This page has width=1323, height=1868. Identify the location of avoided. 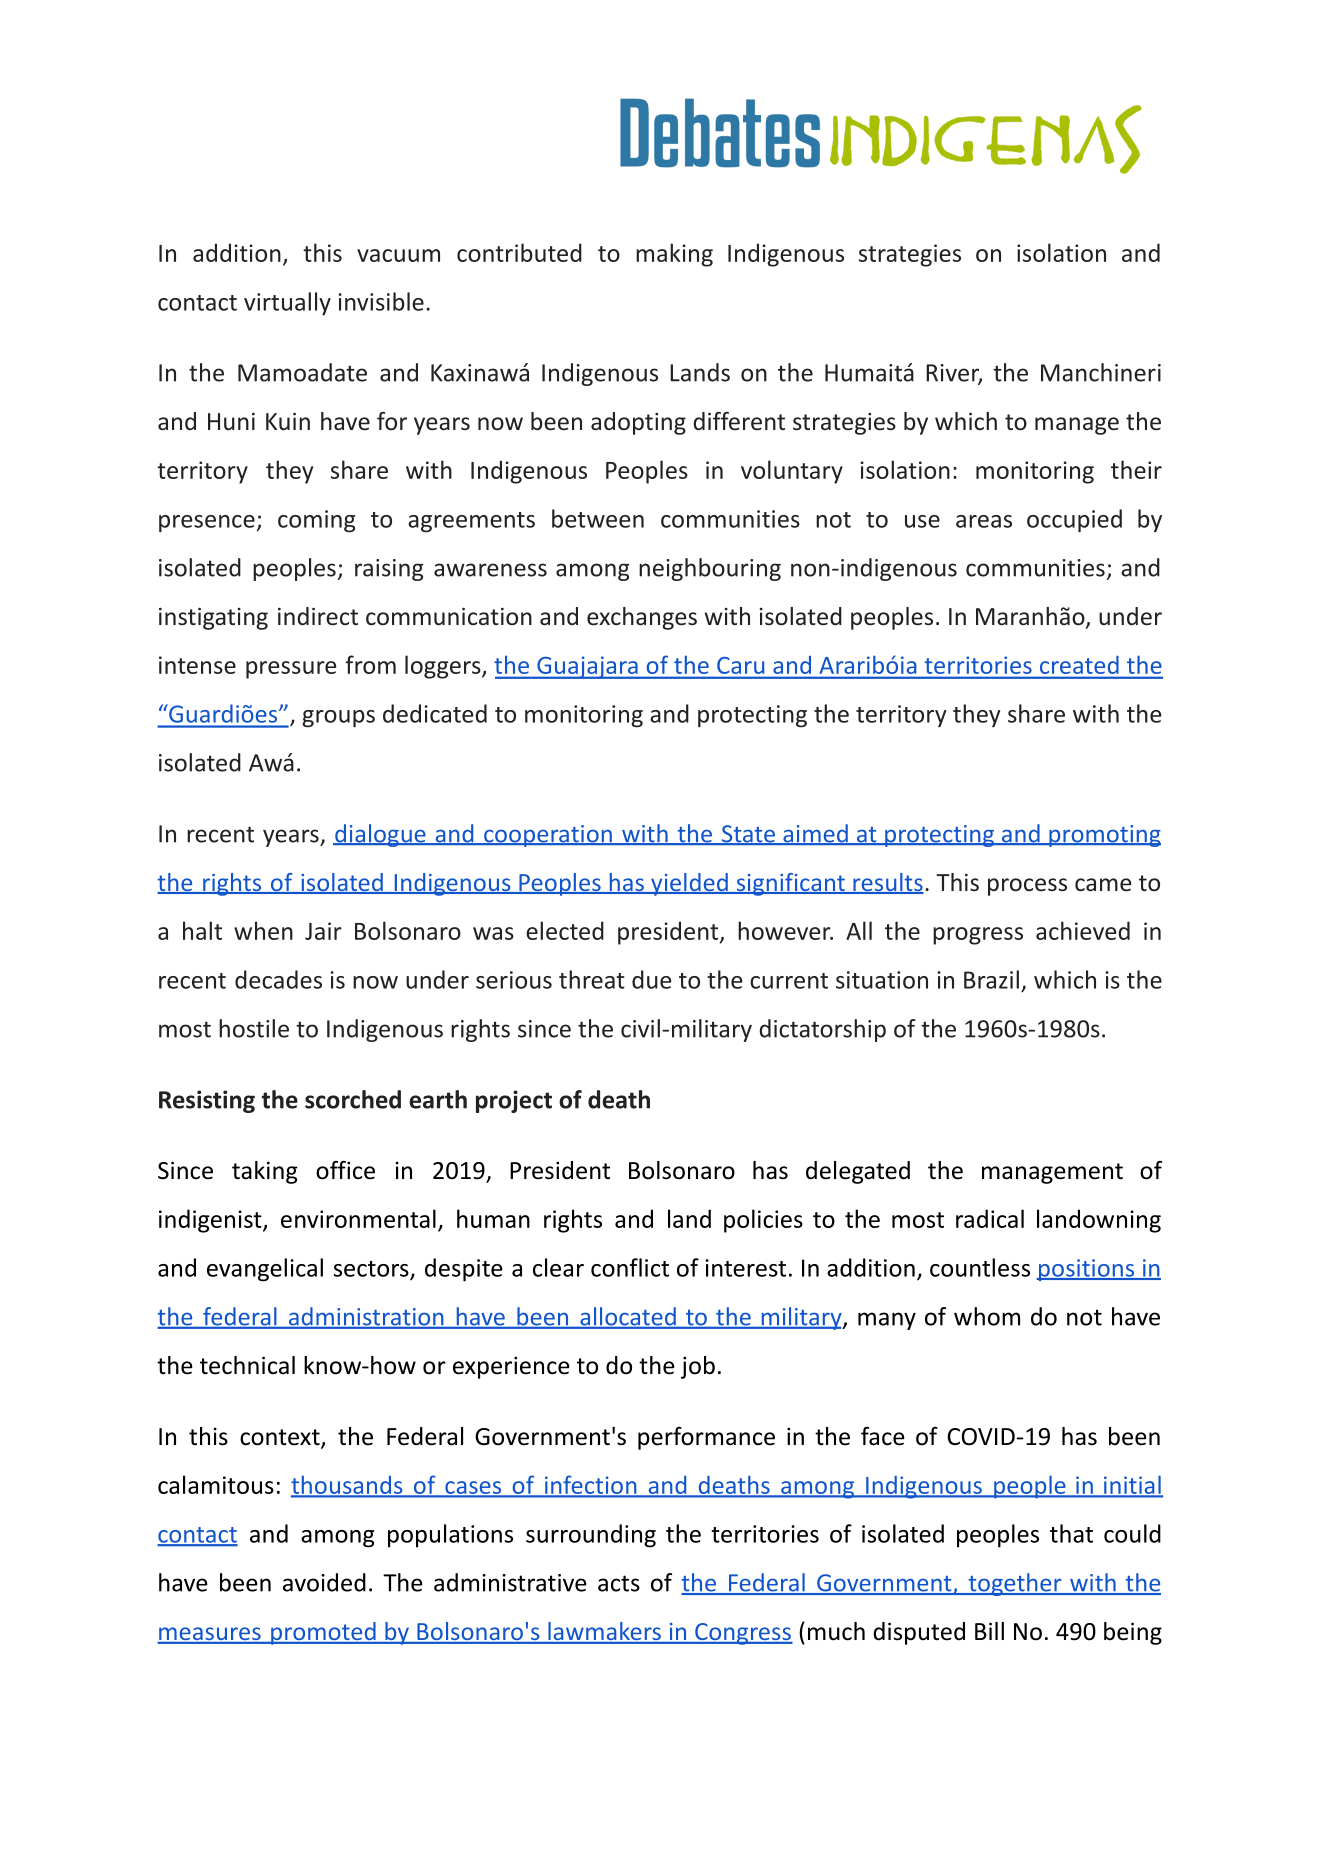
(324, 1582).
